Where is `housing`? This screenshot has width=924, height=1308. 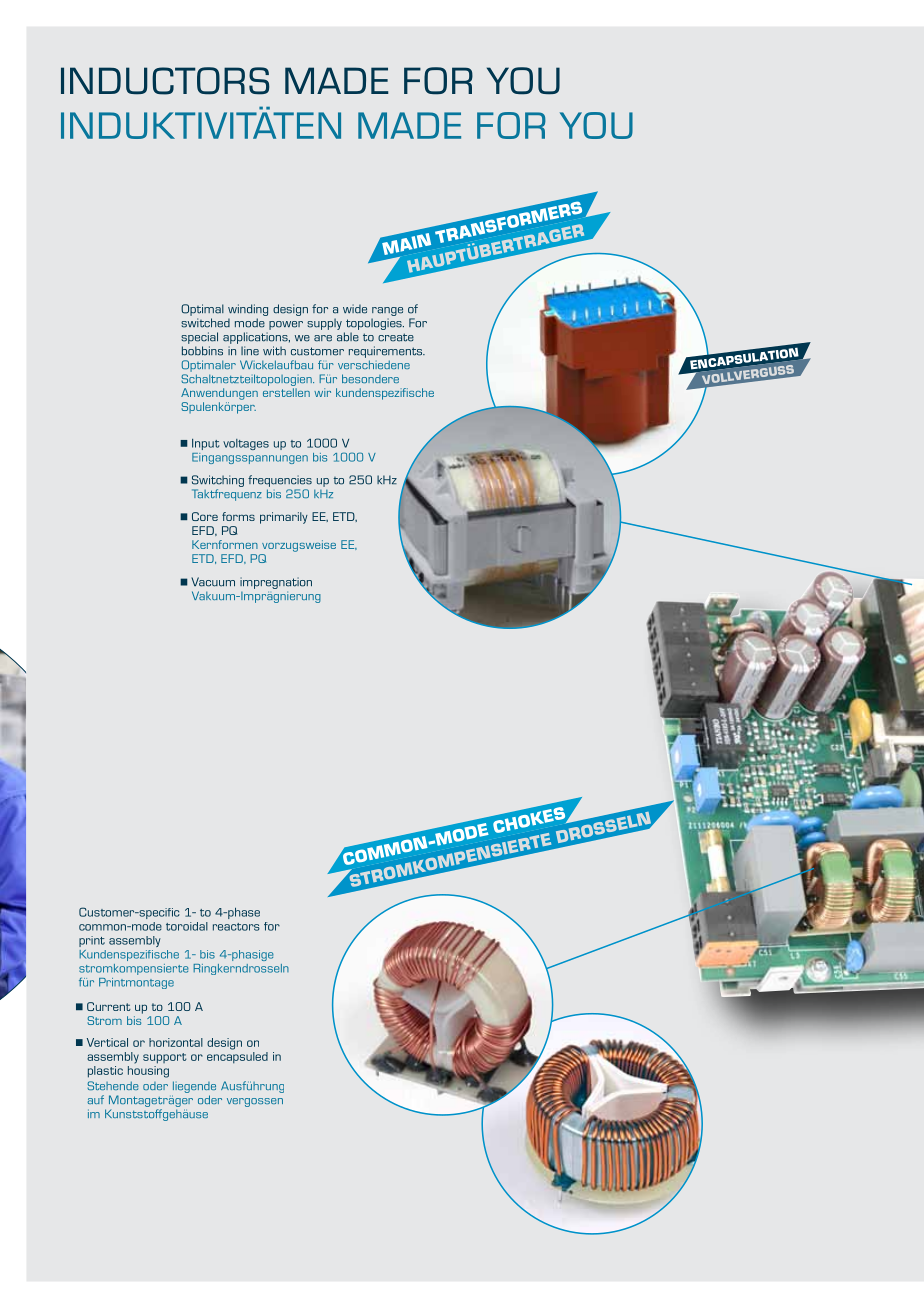
housing is located at coordinates (148, 1072).
